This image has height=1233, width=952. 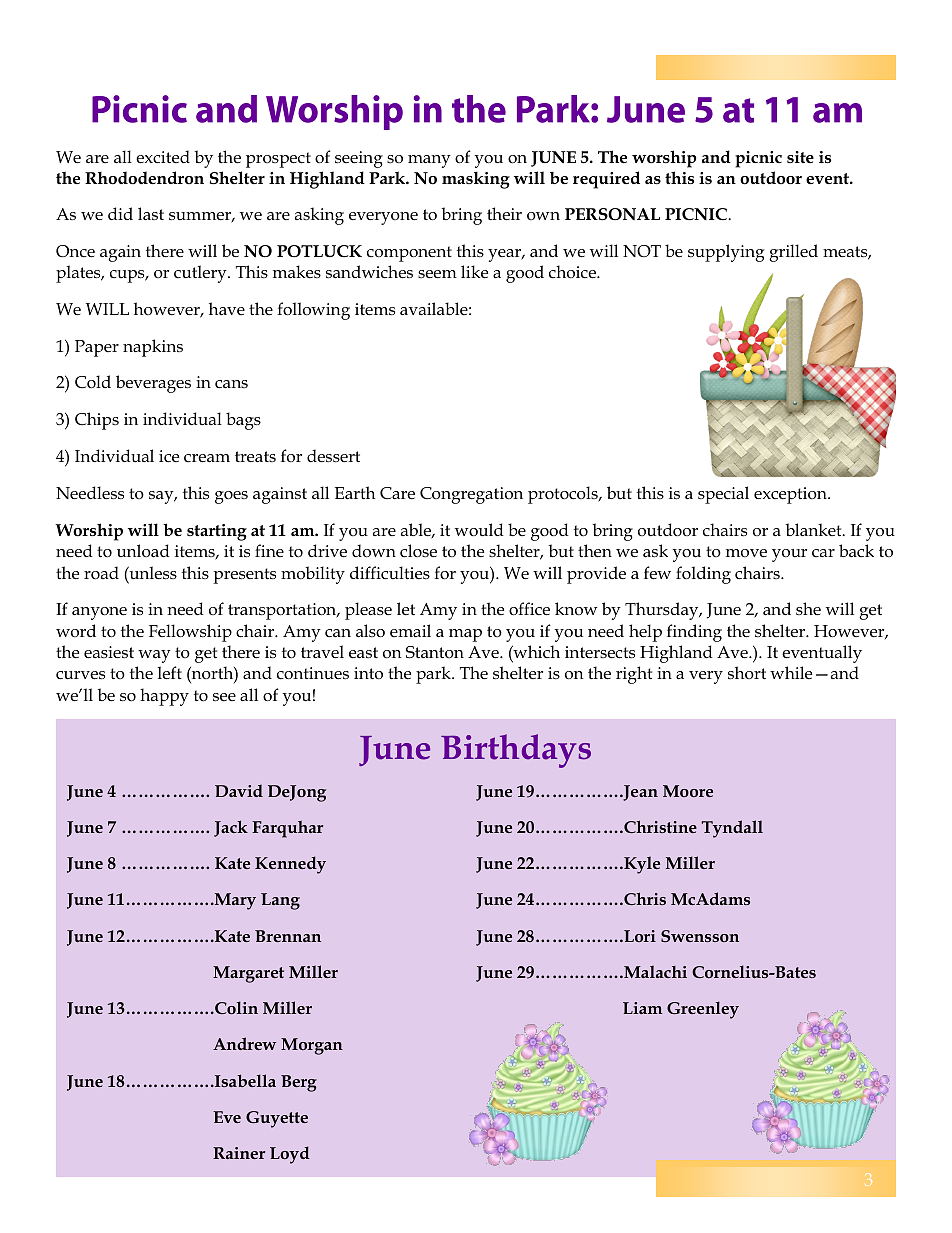 I want to click on exception, so click(x=791, y=495).
